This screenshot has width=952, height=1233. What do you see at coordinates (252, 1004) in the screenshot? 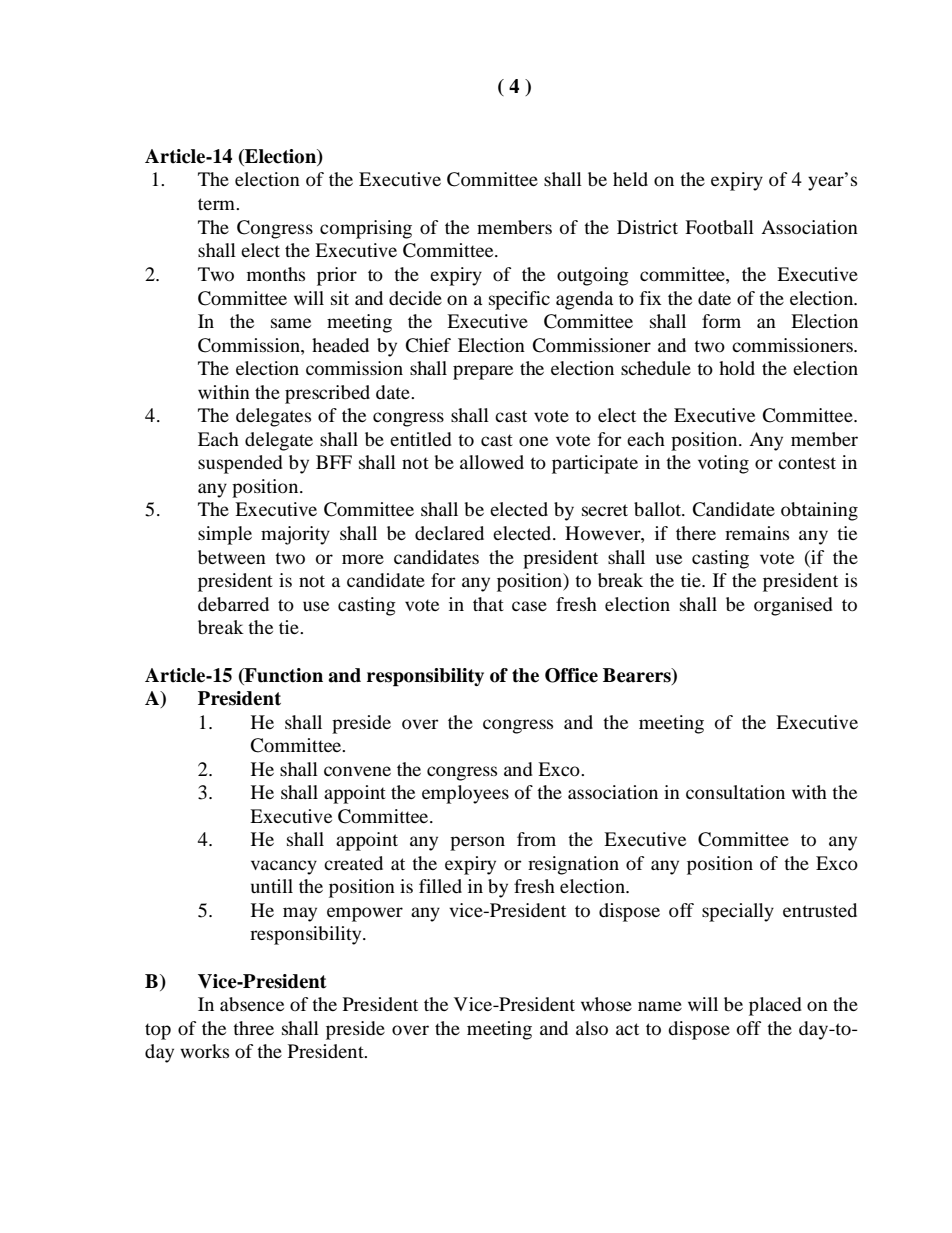
I see `absence` at bounding box center [252, 1004].
